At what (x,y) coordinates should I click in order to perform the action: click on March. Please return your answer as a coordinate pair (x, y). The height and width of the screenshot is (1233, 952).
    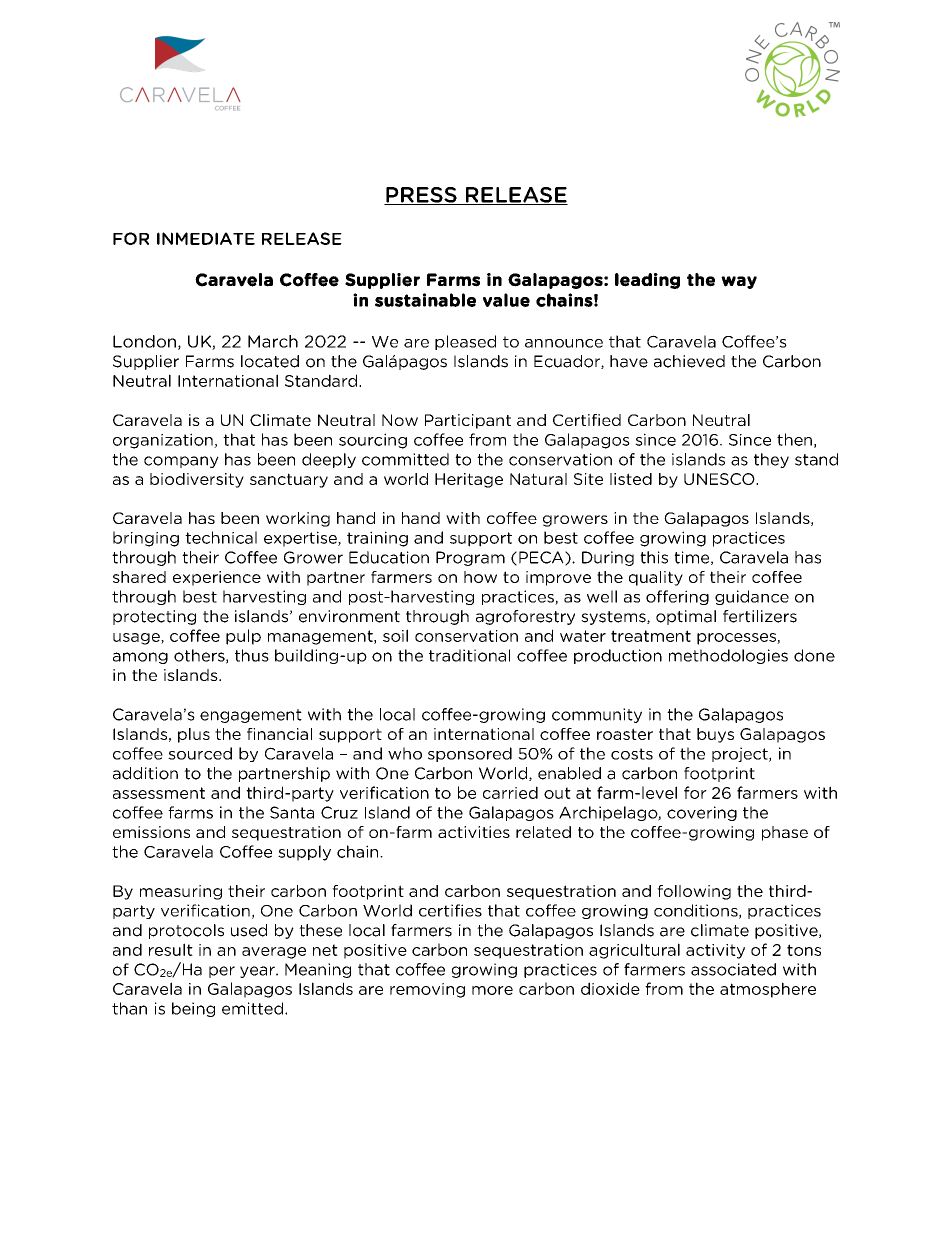
    Looking at the image, I should click on (273, 341).
